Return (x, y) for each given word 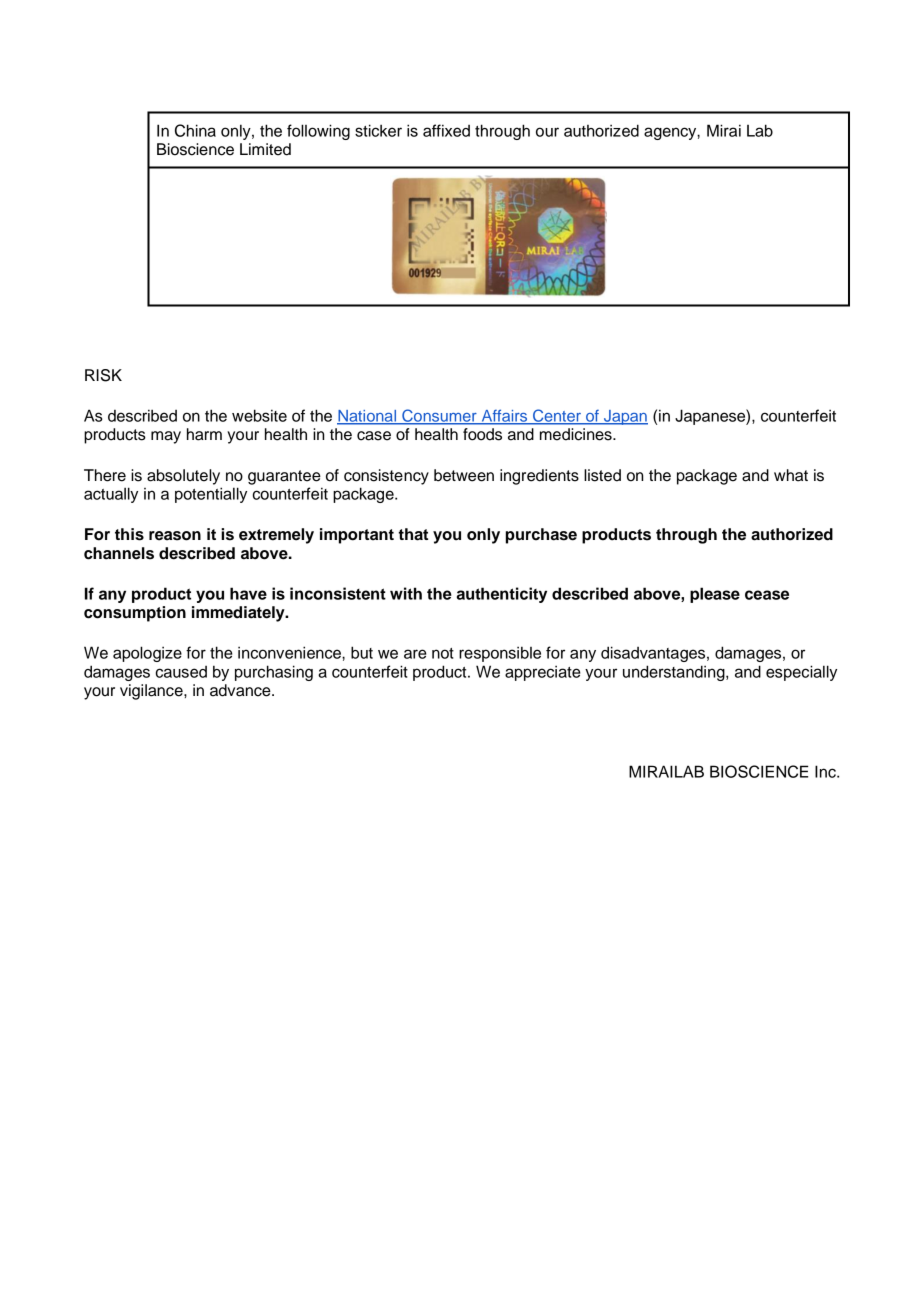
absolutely (183, 477)
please (715, 595)
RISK (103, 375)
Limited (265, 149)
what (791, 475)
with (406, 593)
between (464, 475)
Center (557, 416)
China (195, 130)
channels (119, 553)
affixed (446, 130)
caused (181, 672)
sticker (378, 130)
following (318, 132)
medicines (577, 434)
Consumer (439, 416)
